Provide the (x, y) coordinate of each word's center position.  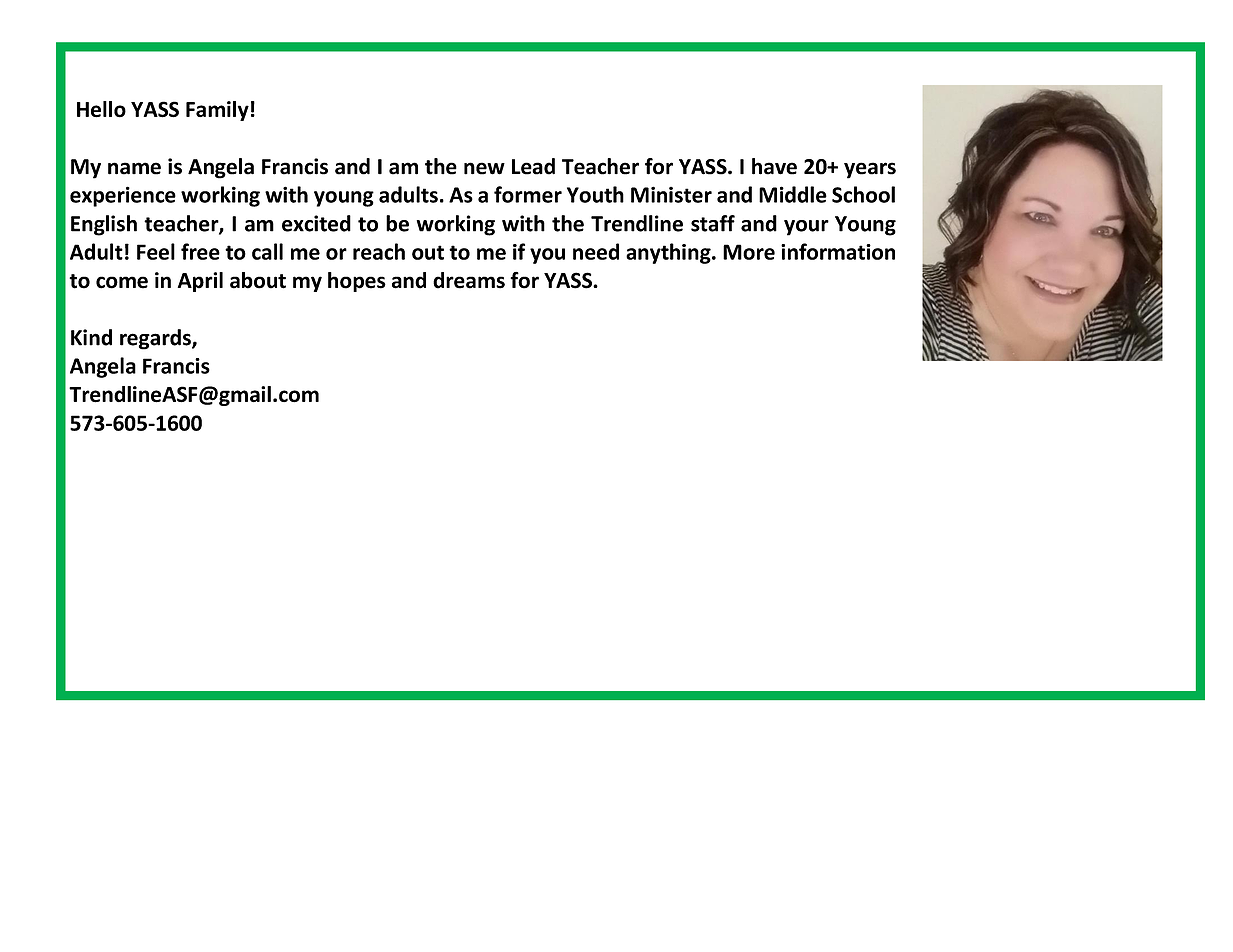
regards (156, 339)
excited (316, 223)
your (806, 228)
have (774, 166)
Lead (533, 166)
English (104, 225)
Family (217, 111)
